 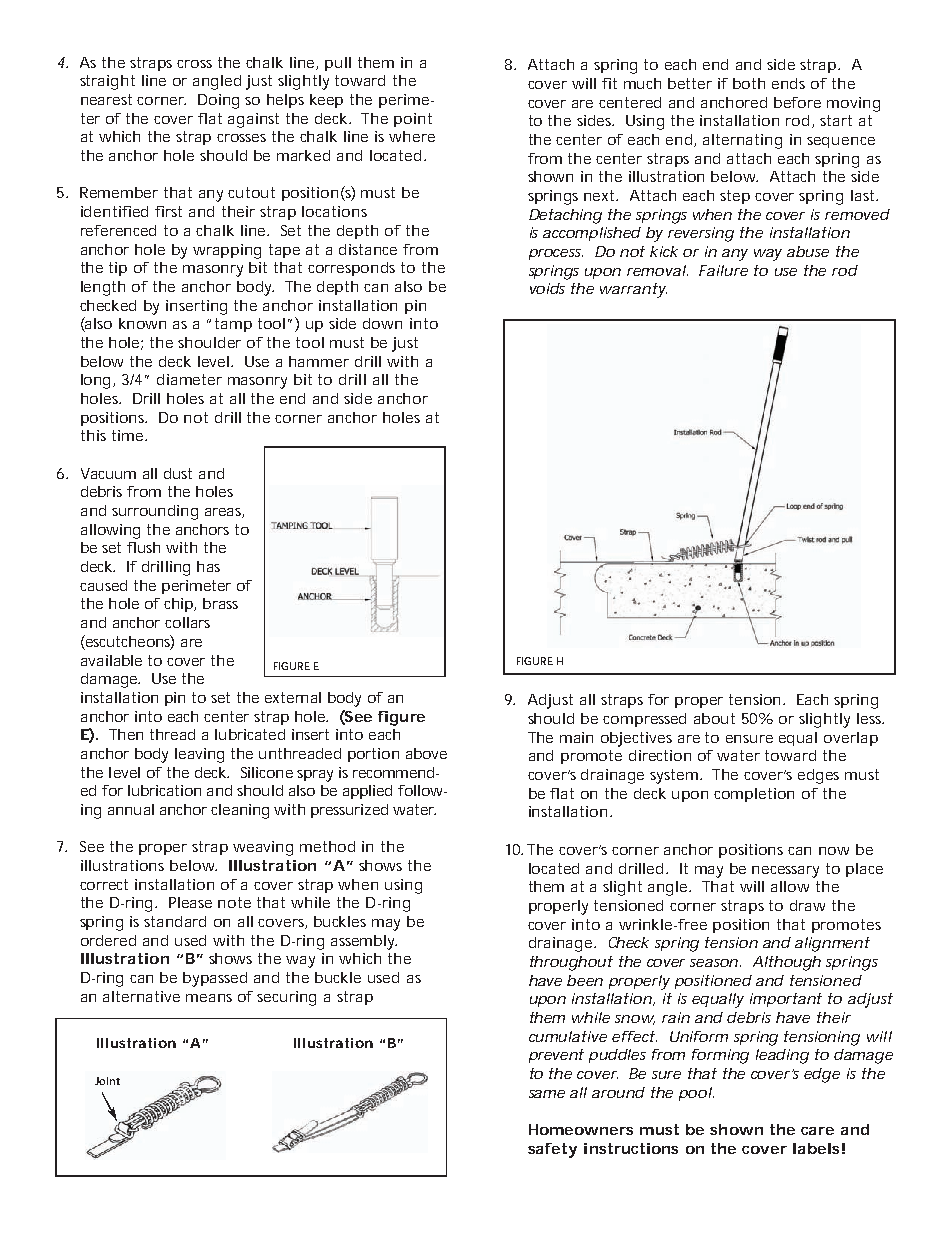 I want to click on Doing, so click(x=218, y=101).
